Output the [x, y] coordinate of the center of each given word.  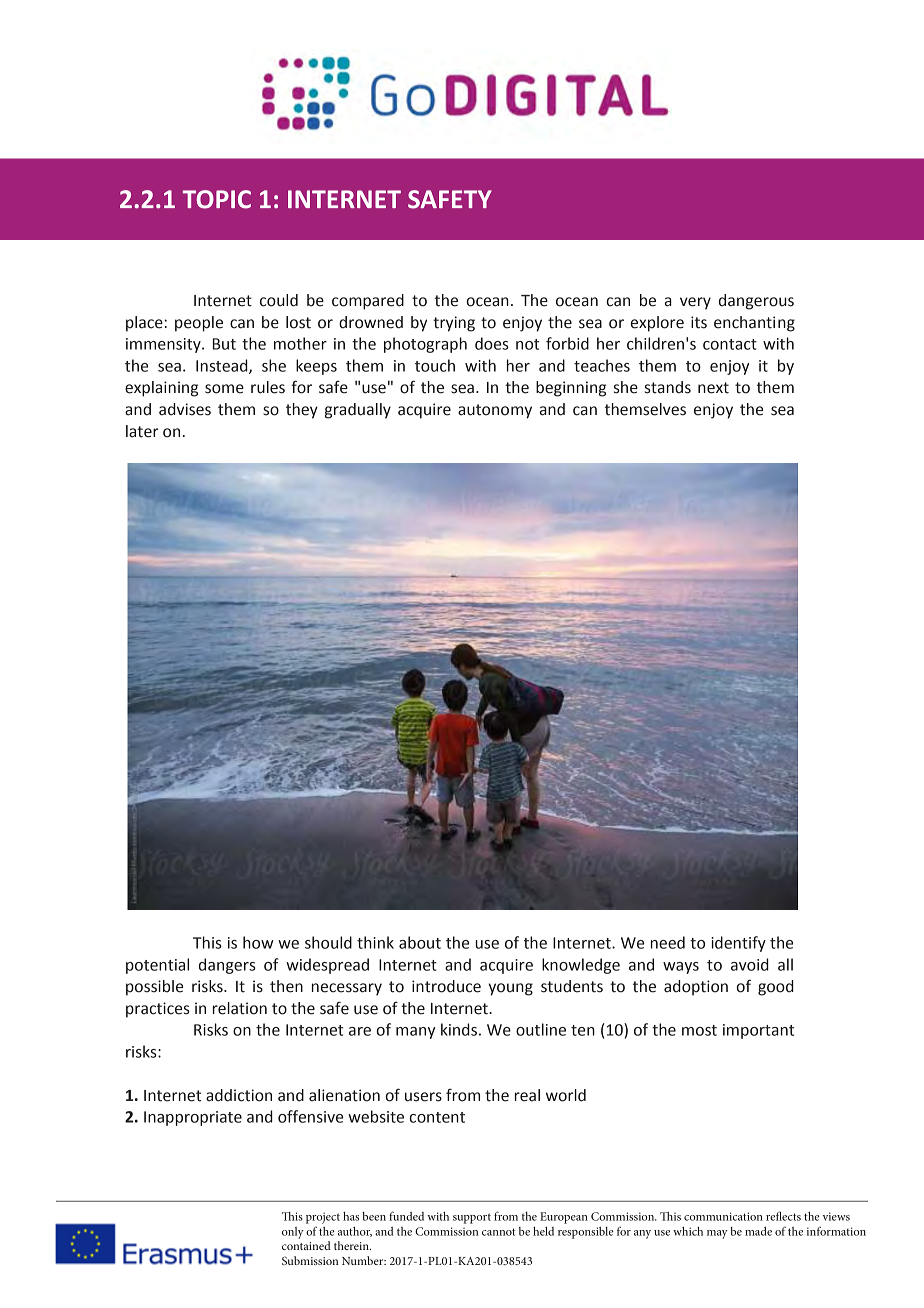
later [142, 431]
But [224, 344]
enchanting [754, 324]
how [258, 942]
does [492, 343]
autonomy [495, 411]
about [420, 942]
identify [738, 944]
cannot [498, 1232]
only [293, 1233]
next [713, 388]
